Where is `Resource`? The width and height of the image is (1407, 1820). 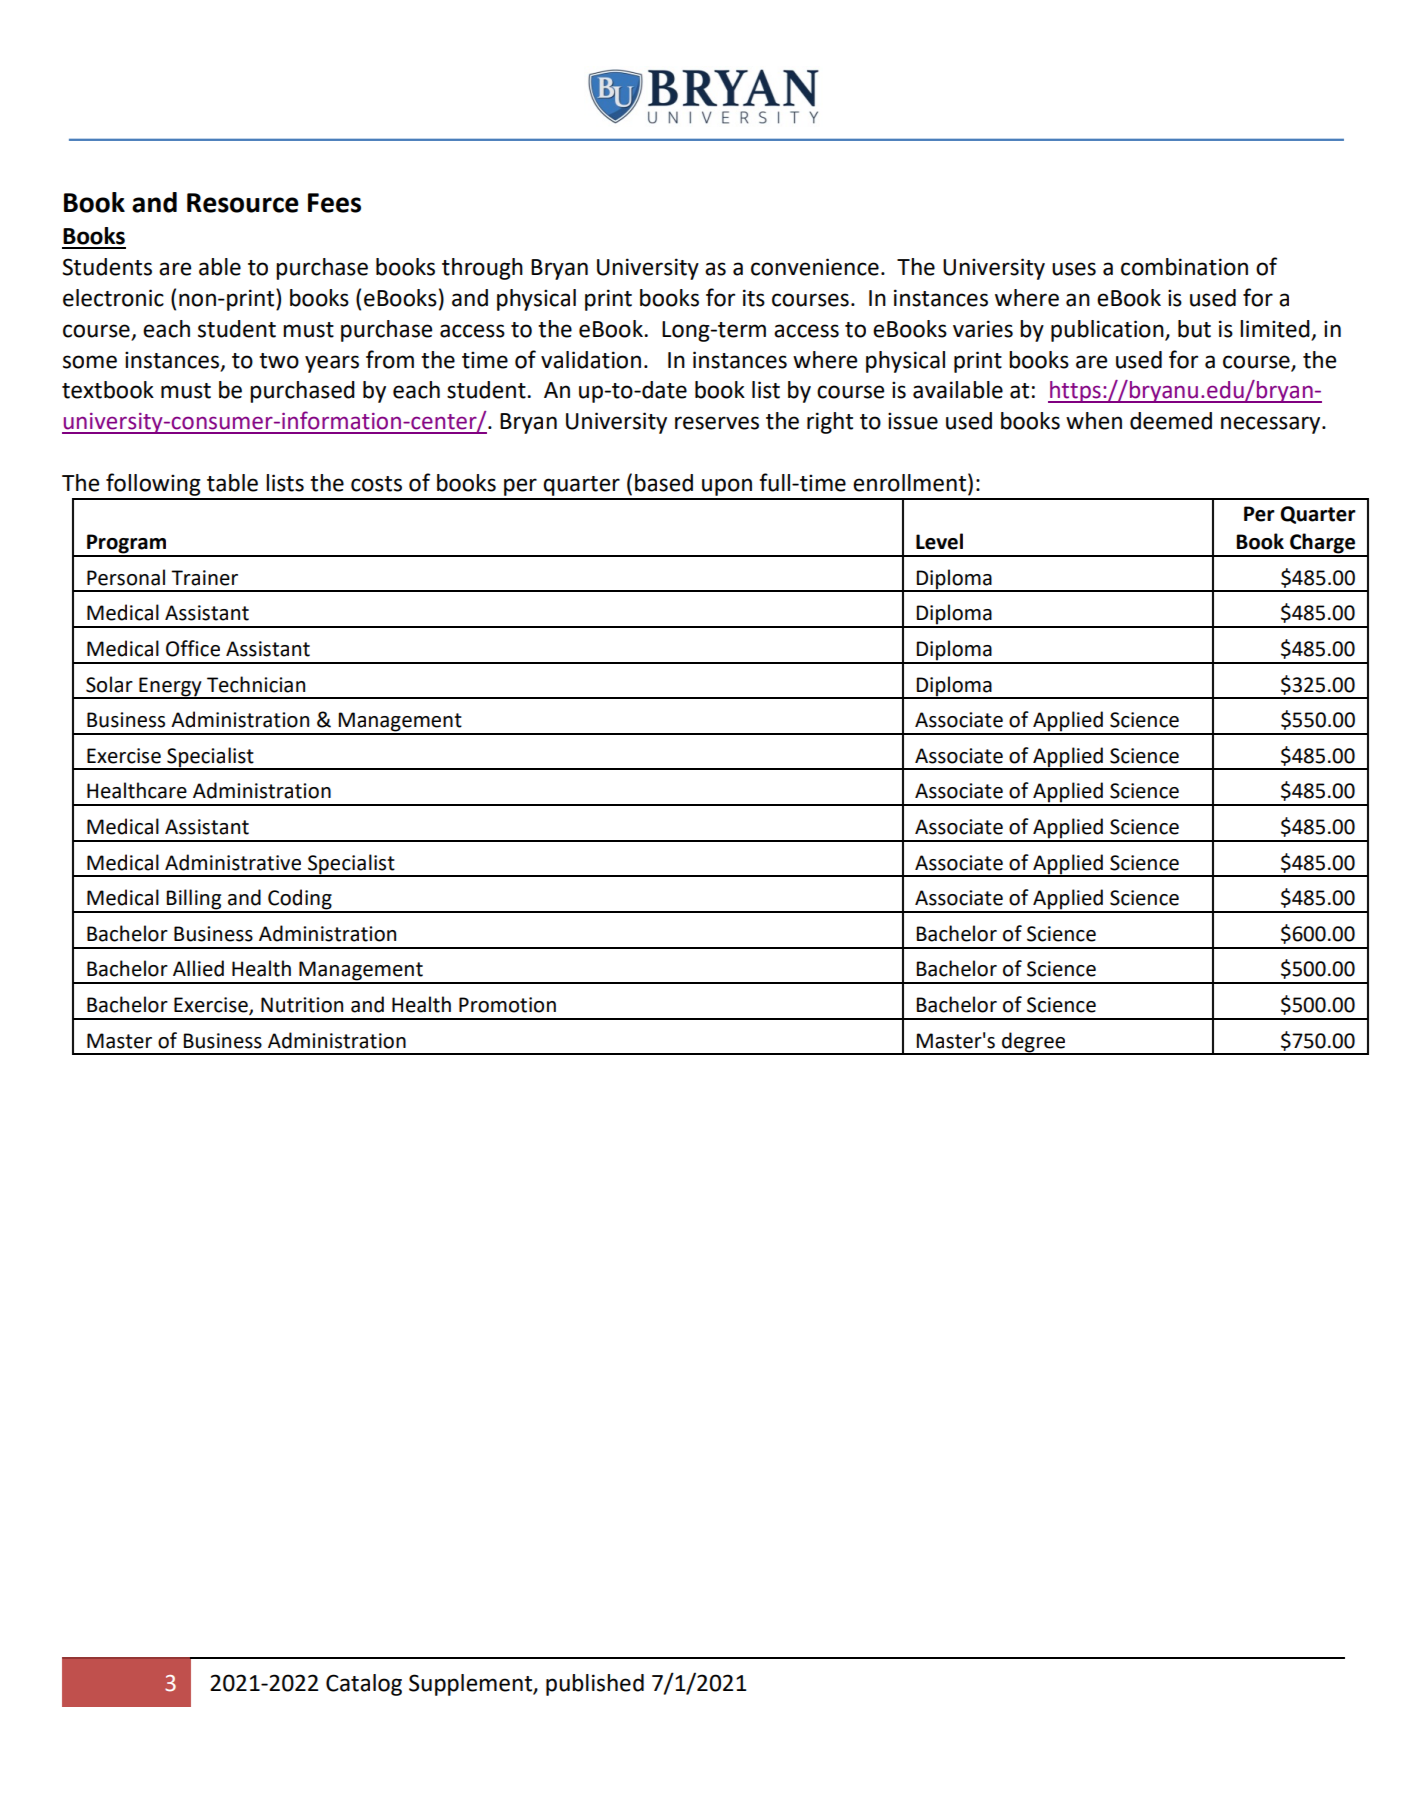 Resource is located at coordinates (243, 203).
